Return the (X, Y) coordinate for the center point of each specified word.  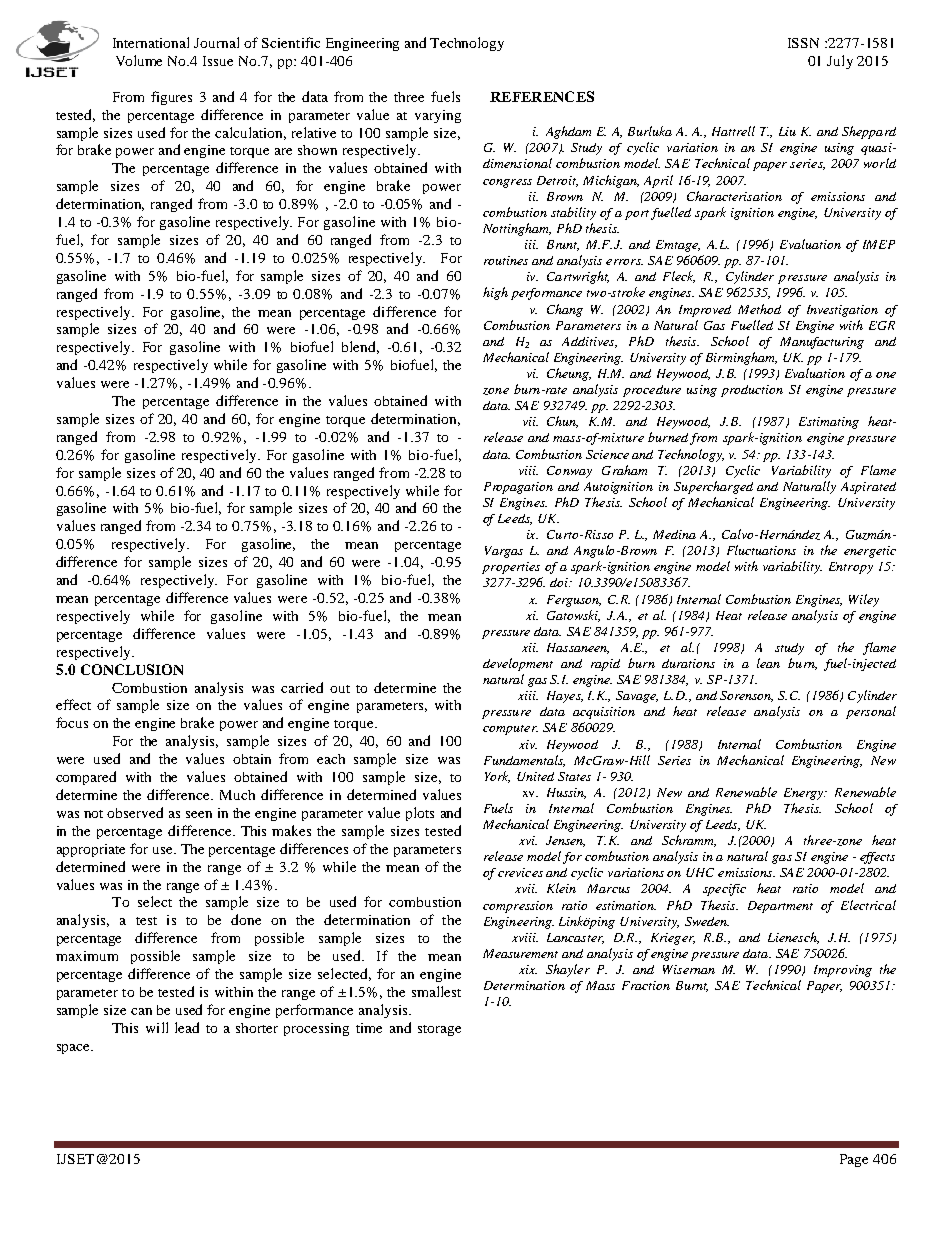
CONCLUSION (132, 669)
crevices (520, 872)
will (157, 1027)
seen (199, 814)
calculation (250, 133)
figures (171, 98)
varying (438, 116)
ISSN (803, 43)
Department (780, 907)
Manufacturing (822, 343)
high (495, 293)
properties (511, 568)
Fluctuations (761, 550)
